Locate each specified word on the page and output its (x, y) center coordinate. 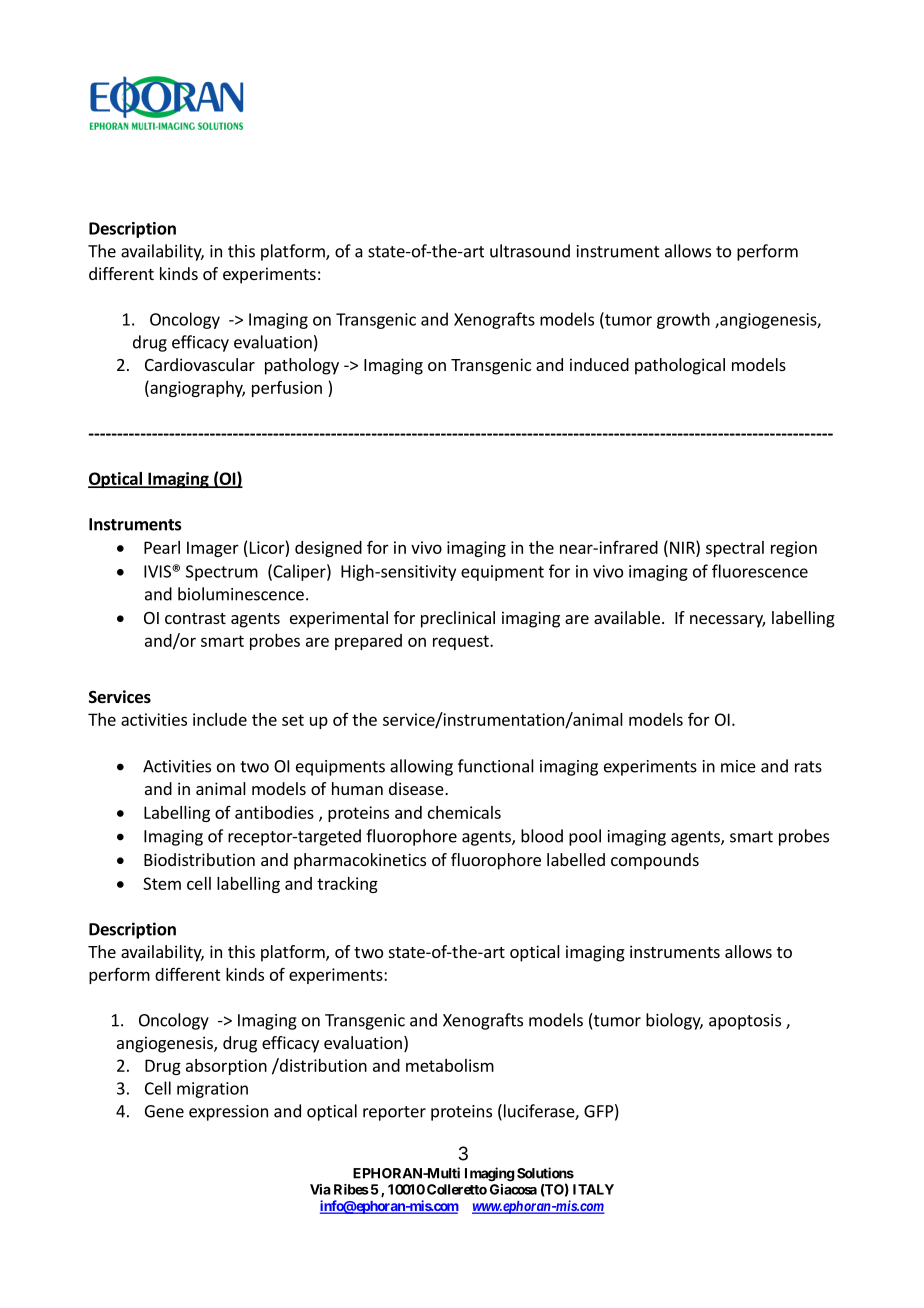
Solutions (545, 1173)
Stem (162, 883)
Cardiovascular (200, 364)
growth (683, 320)
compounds (655, 861)
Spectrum (222, 573)
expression (228, 1113)
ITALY (593, 1189)
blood (542, 836)
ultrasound (530, 251)
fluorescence (760, 571)
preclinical (458, 619)
